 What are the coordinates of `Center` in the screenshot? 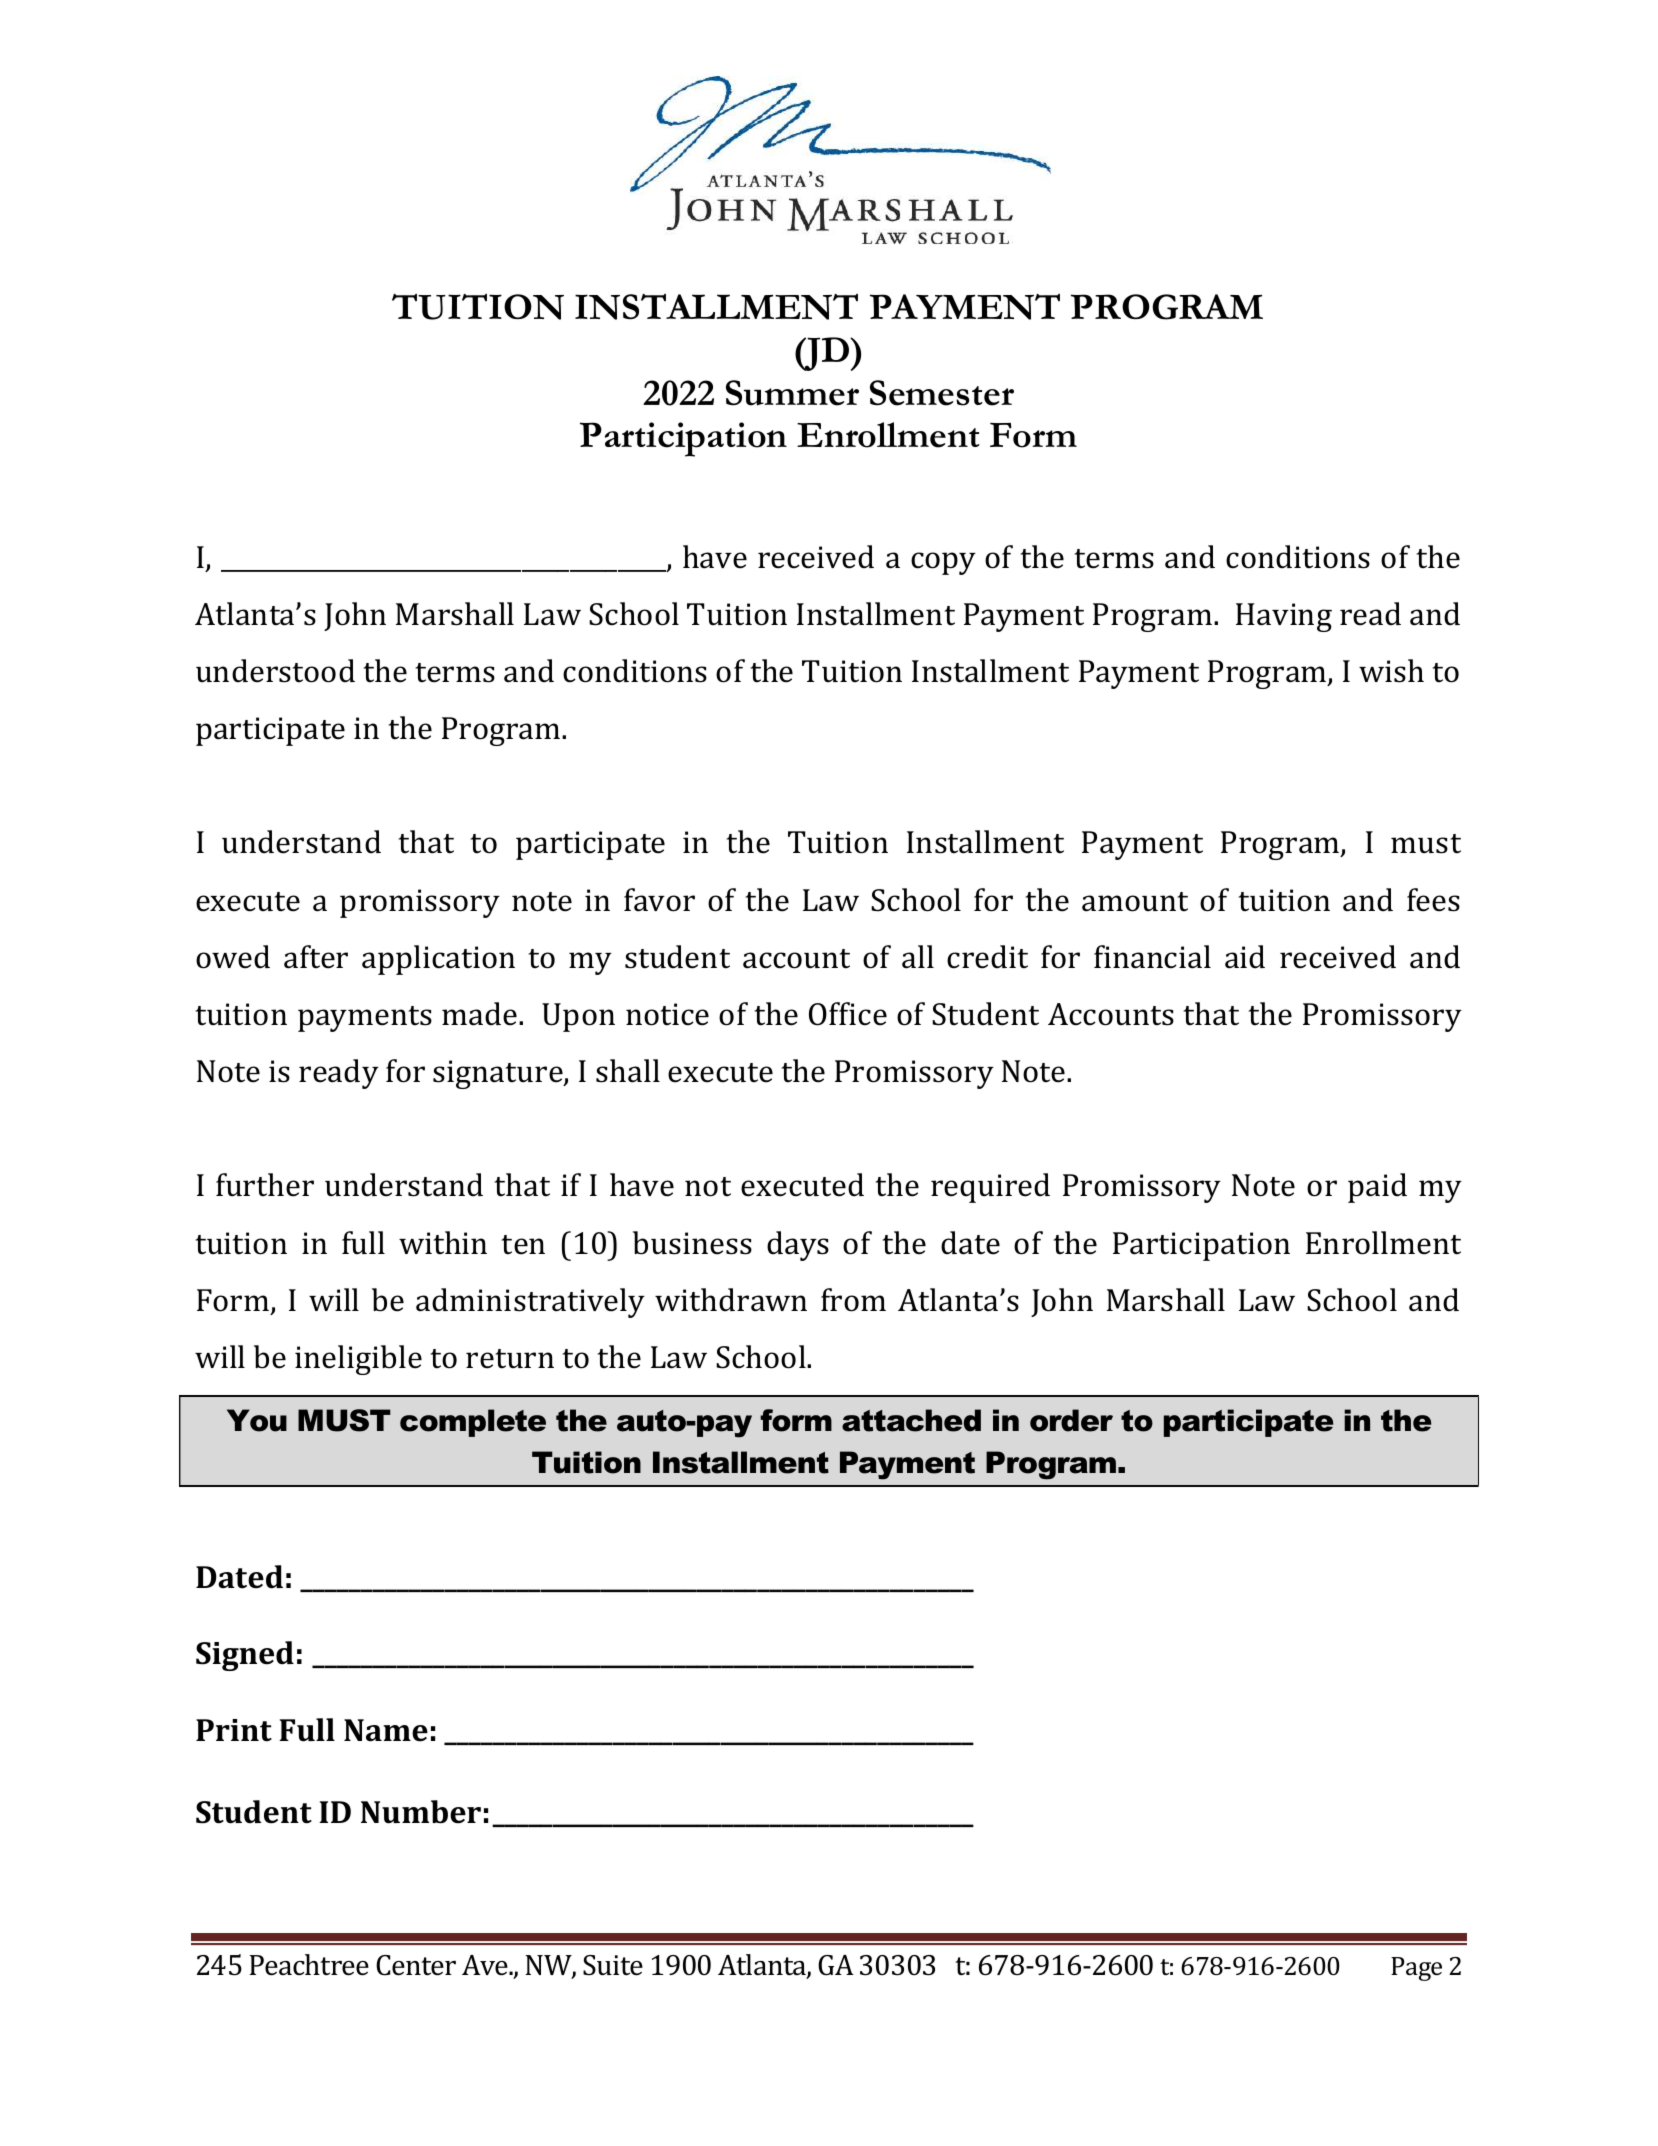 It's located at (416, 1965).
